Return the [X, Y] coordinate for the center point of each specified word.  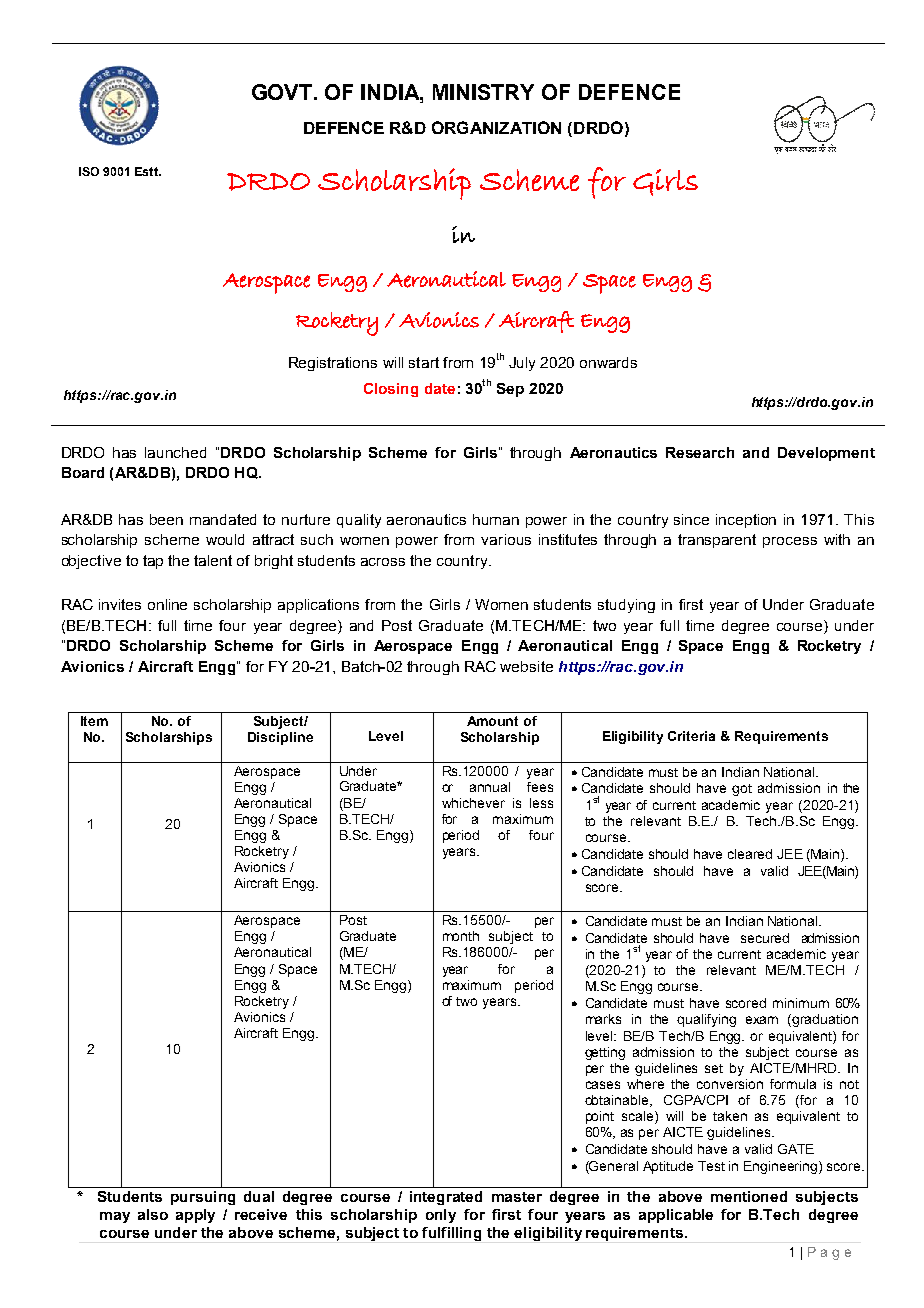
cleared [750, 854]
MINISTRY [483, 92]
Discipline [280, 738]
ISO [89, 171]
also [153, 1214]
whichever [473, 803]
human [496, 519]
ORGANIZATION [496, 127]
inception [746, 521]
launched [175, 452]
